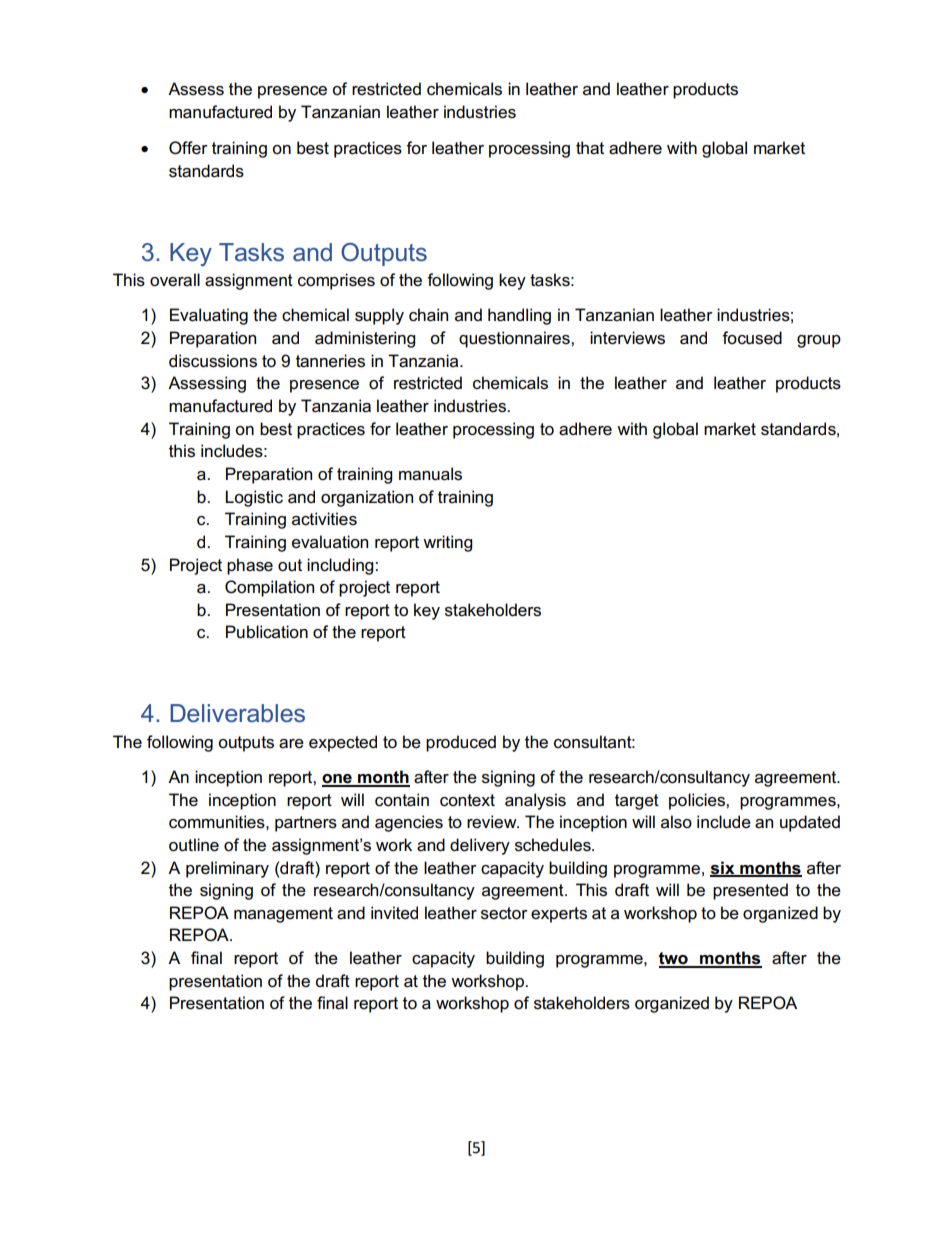  What do you see at coordinates (590, 148) in the screenshot?
I see `that` at bounding box center [590, 148].
